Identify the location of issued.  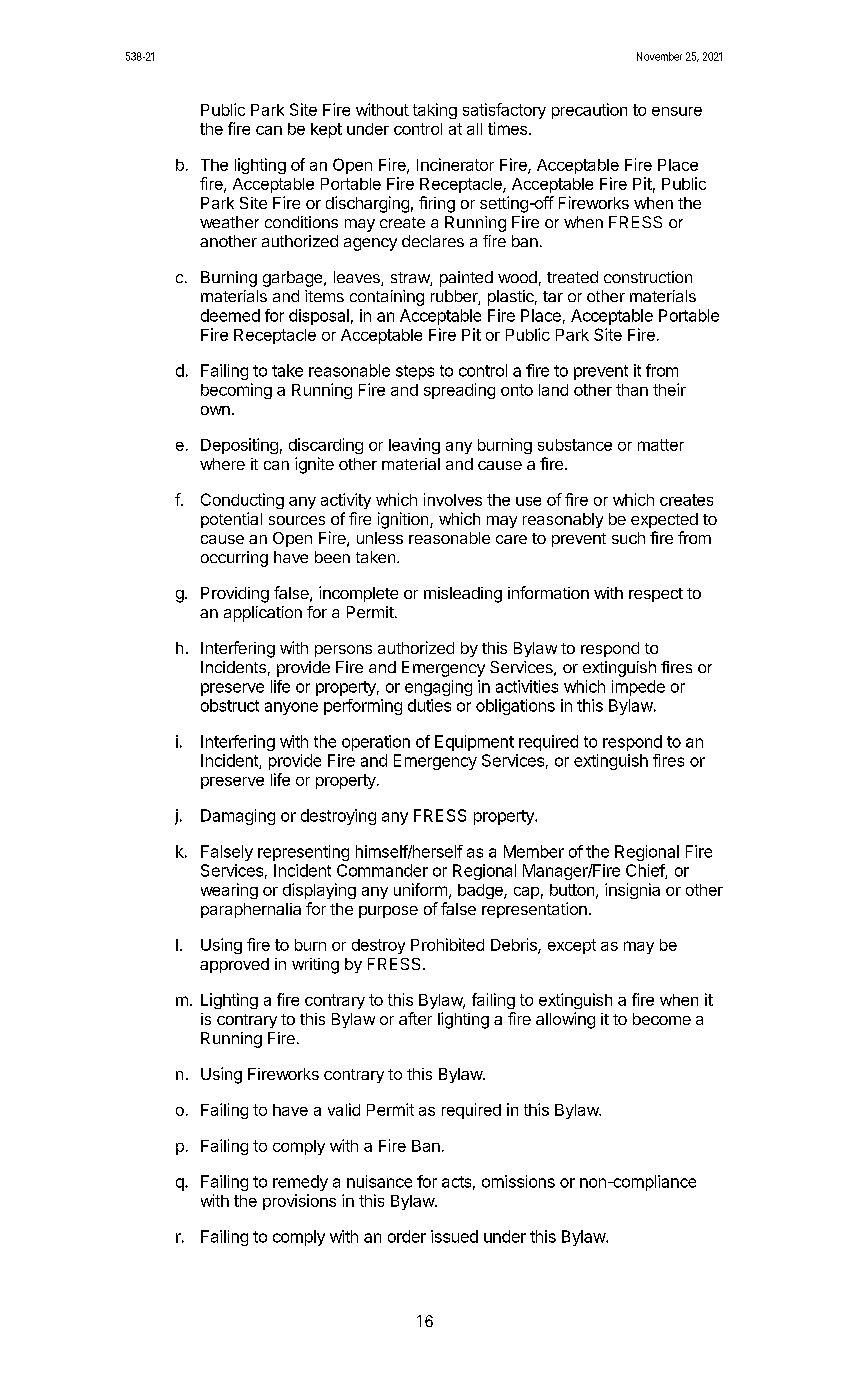
(454, 1236).
